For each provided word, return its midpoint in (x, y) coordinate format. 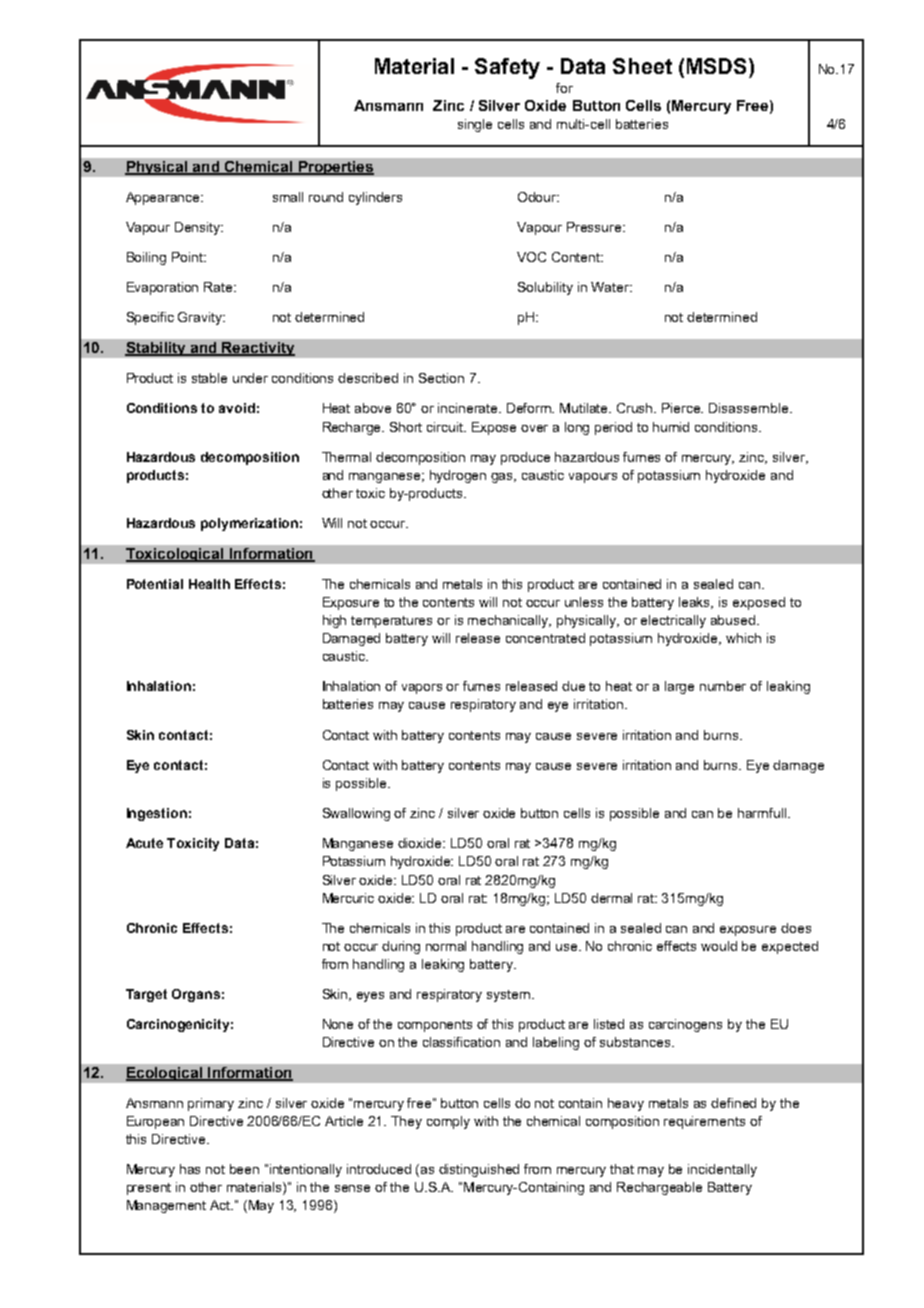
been (244, 1169)
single (475, 125)
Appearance (164, 198)
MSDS (718, 66)
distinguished (479, 1170)
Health (209, 584)
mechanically (509, 621)
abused (734, 620)
